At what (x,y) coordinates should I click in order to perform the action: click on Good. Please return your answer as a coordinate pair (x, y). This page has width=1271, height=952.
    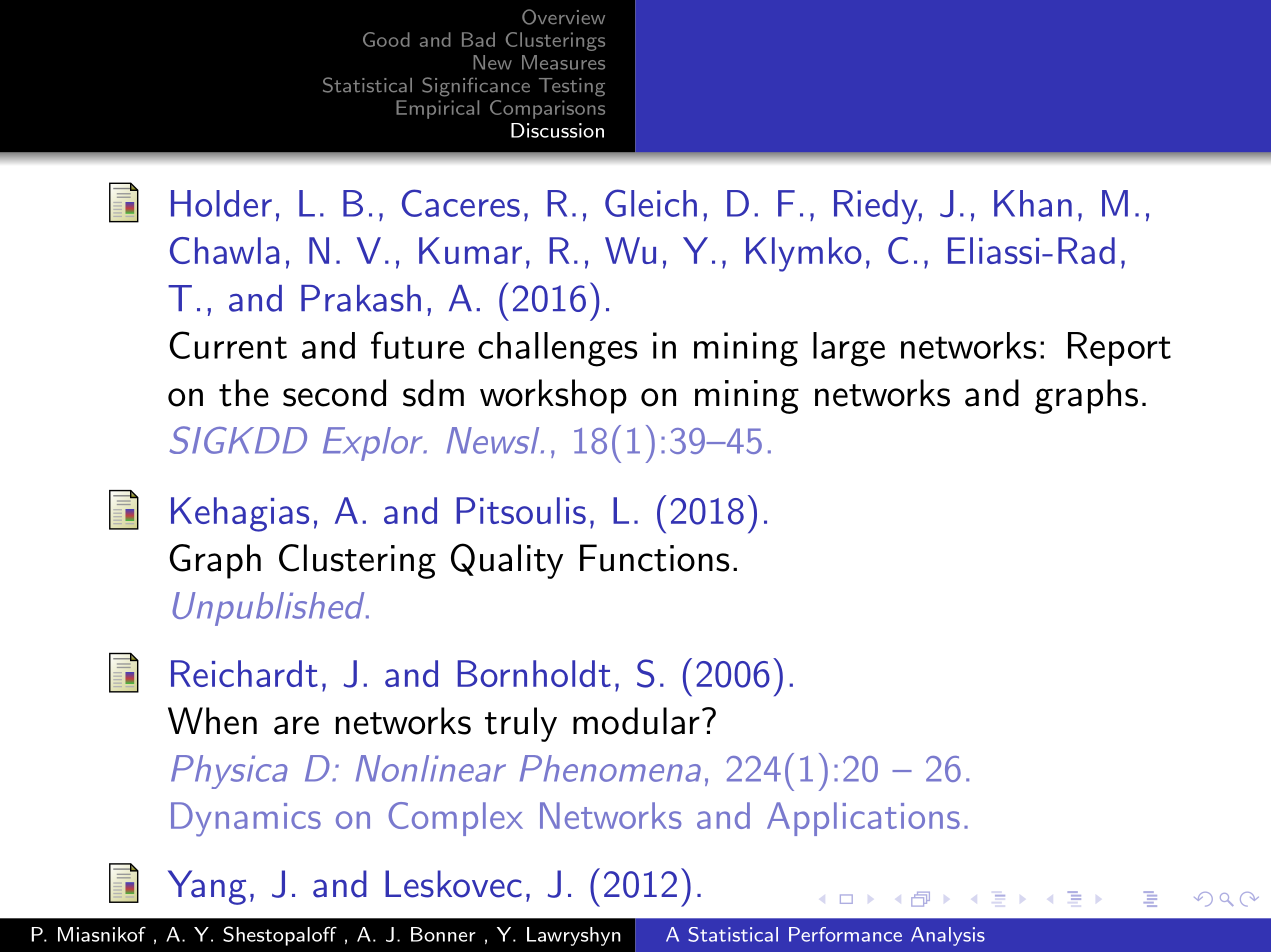
    Looking at the image, I should click on (386, 39).
